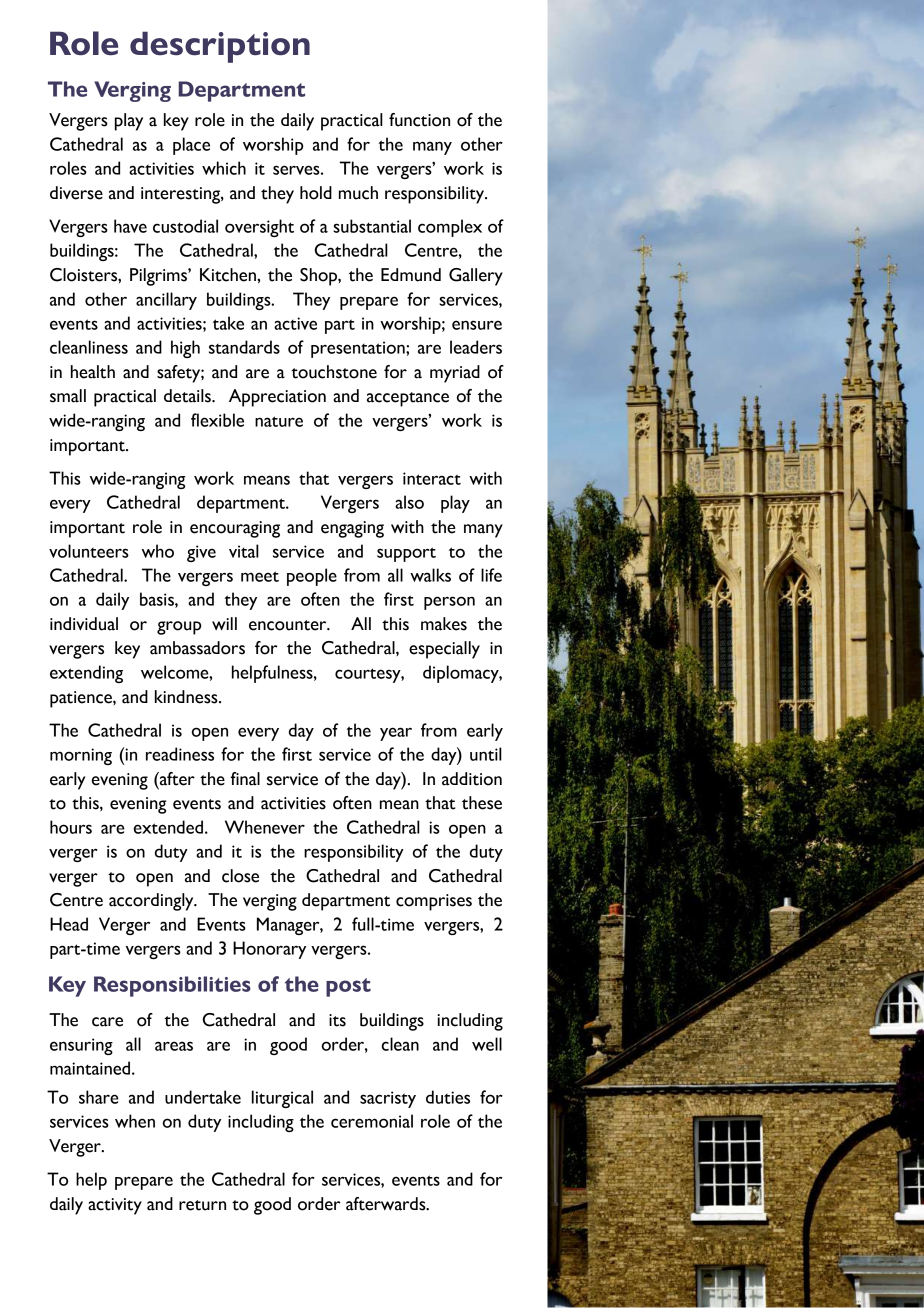 This page has width=924, height=1308. Describe the element at coordinates (279, 421) in the page. I see `nature` at that location.
